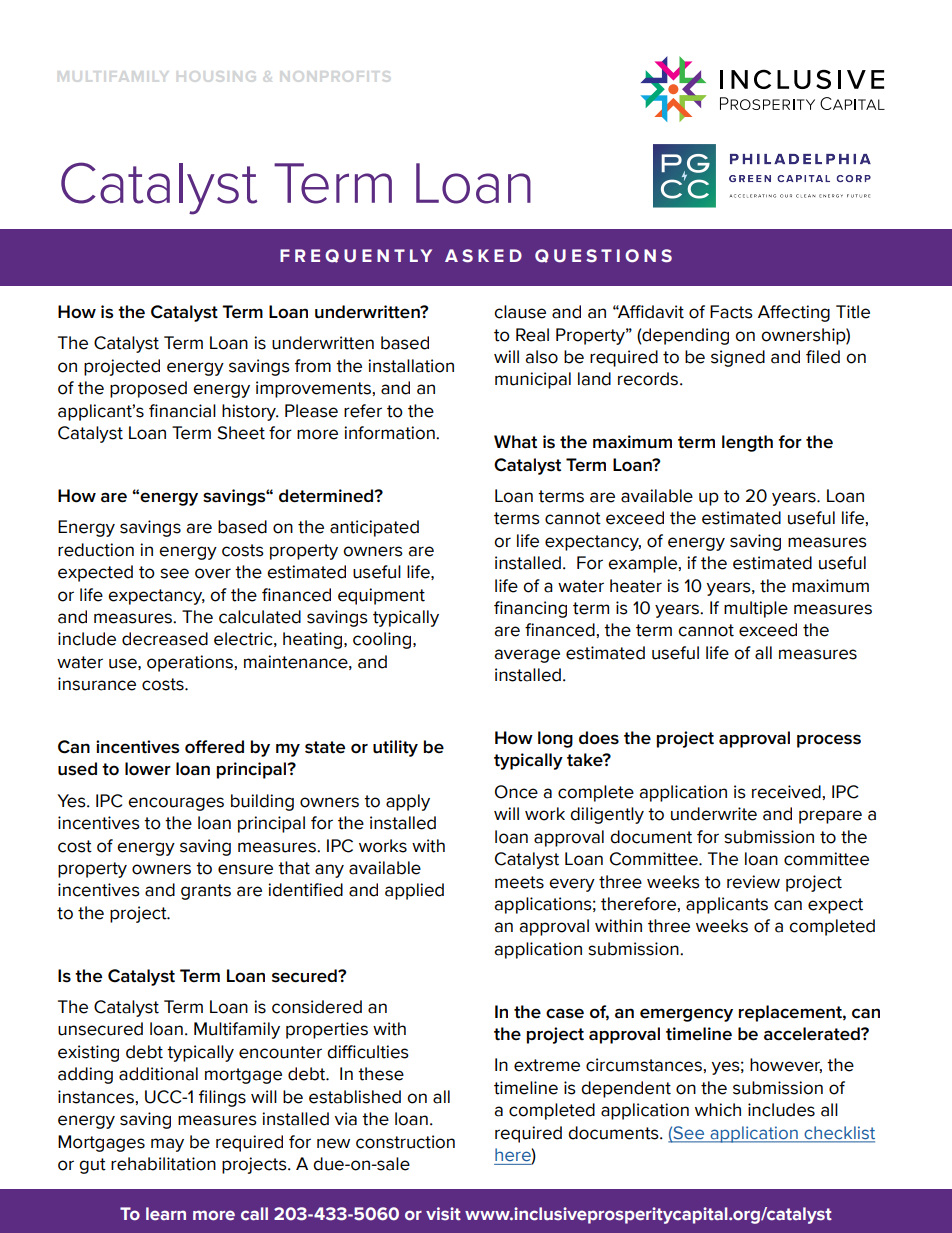 This screenshot has width=952, height=1233. What do you see at coordinates (738, 358) in the screenshot?
I see `signed` at bounding box center [738, 358].
